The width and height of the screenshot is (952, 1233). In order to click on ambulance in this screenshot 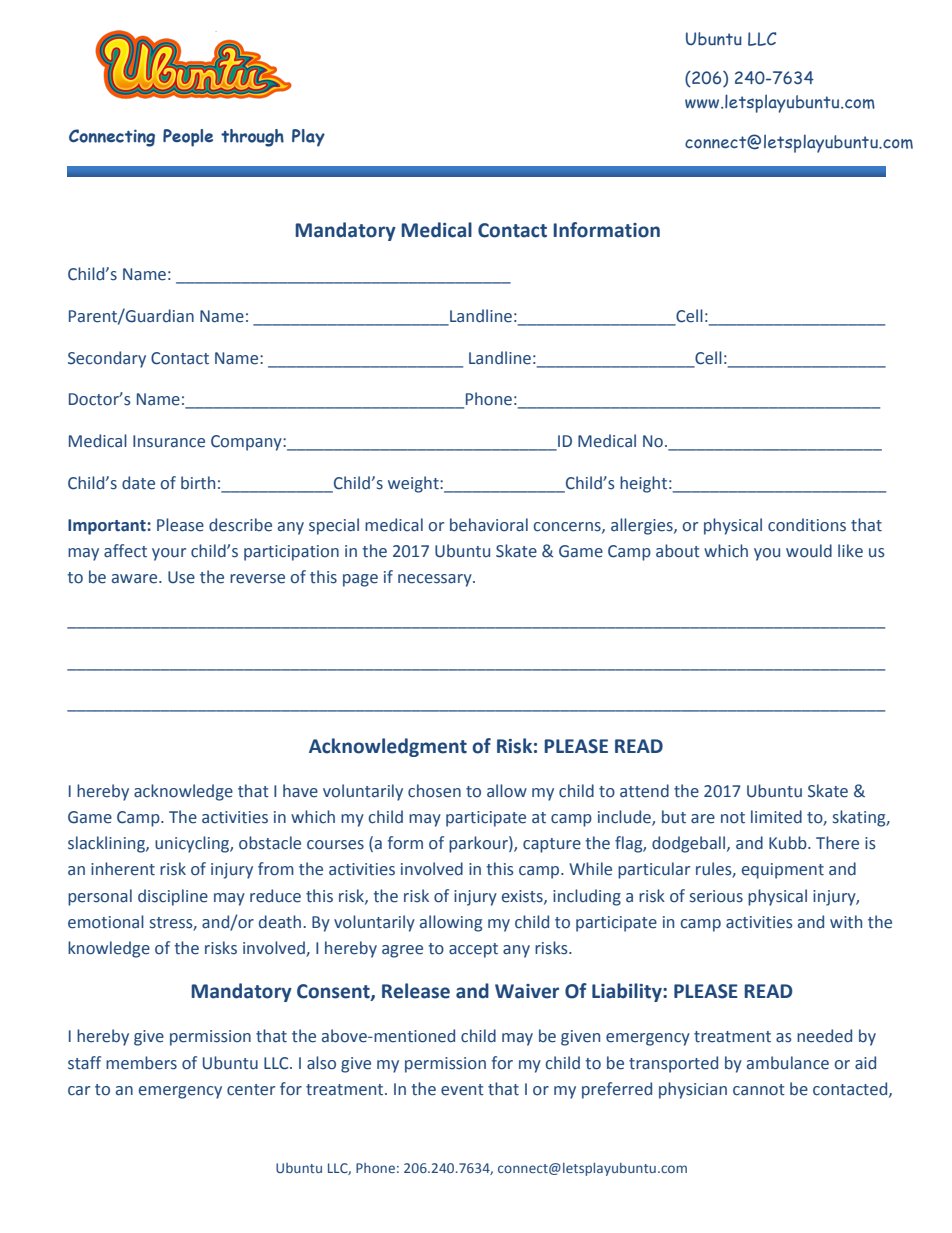, I will do `click(788, 1063)`.
